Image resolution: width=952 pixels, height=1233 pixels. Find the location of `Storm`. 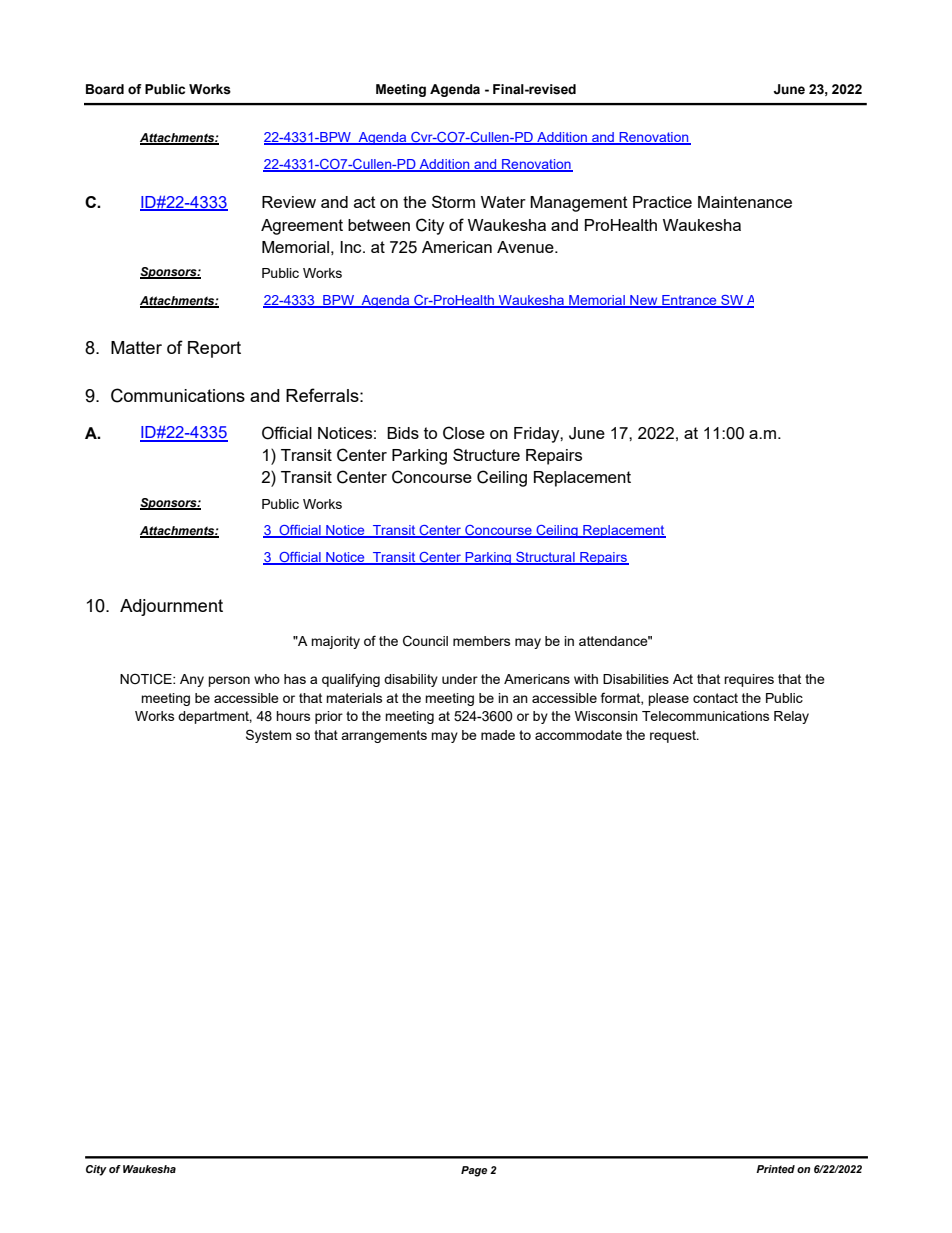

Storm is located at coordinates (453, 201).
